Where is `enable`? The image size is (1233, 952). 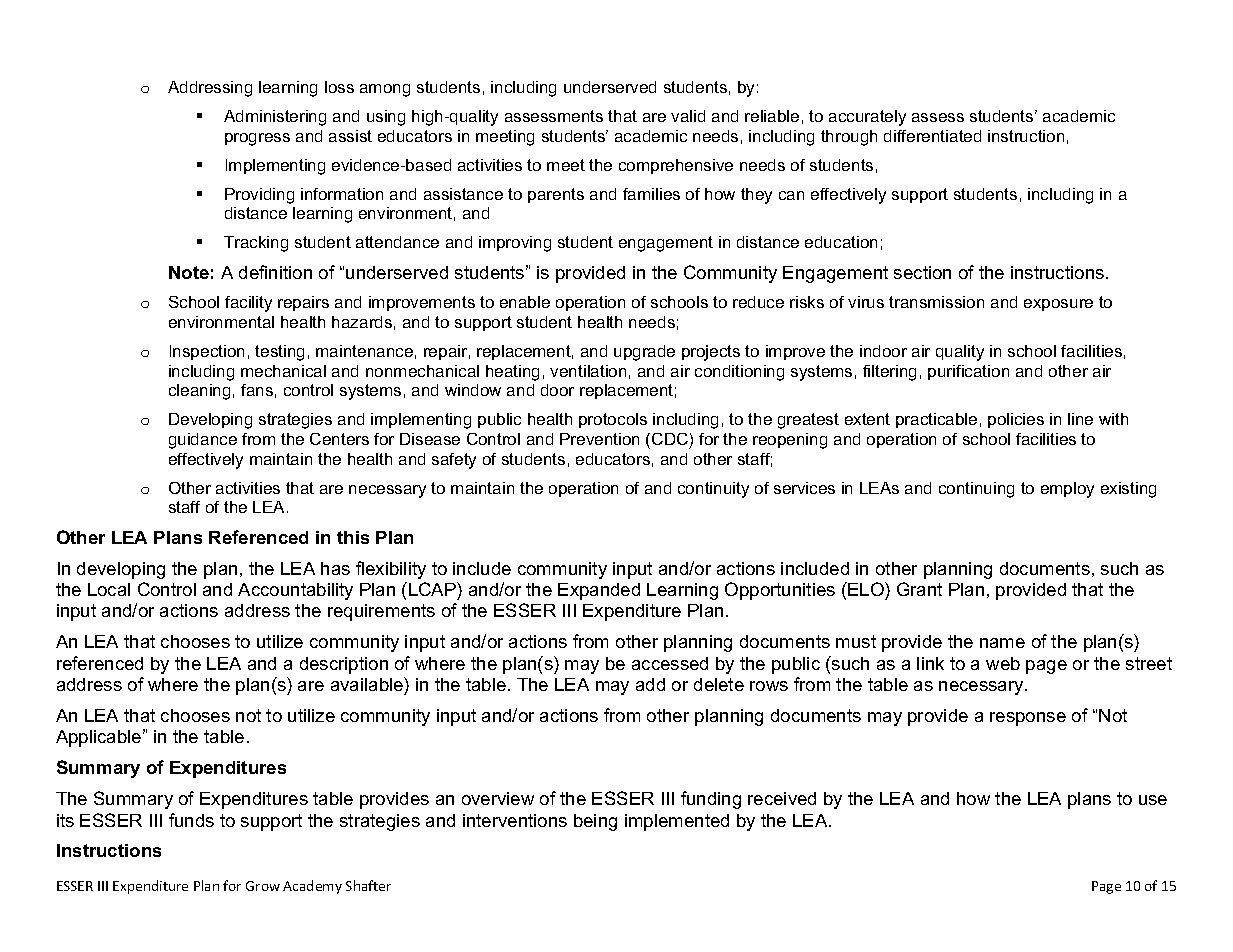
enable is located at coordinates (525, 302).
